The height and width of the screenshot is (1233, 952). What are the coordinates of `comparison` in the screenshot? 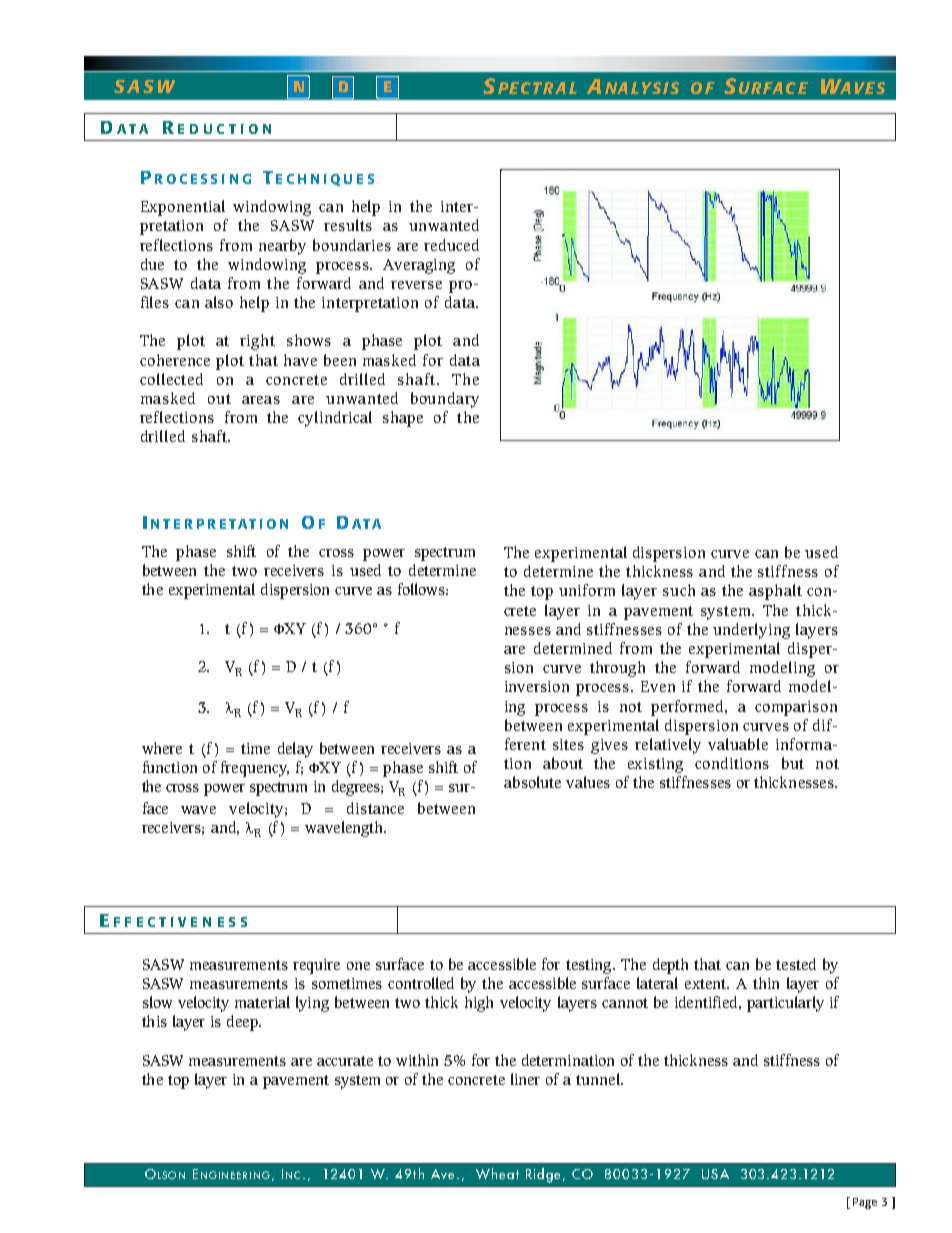 It's located at (796, 708).
